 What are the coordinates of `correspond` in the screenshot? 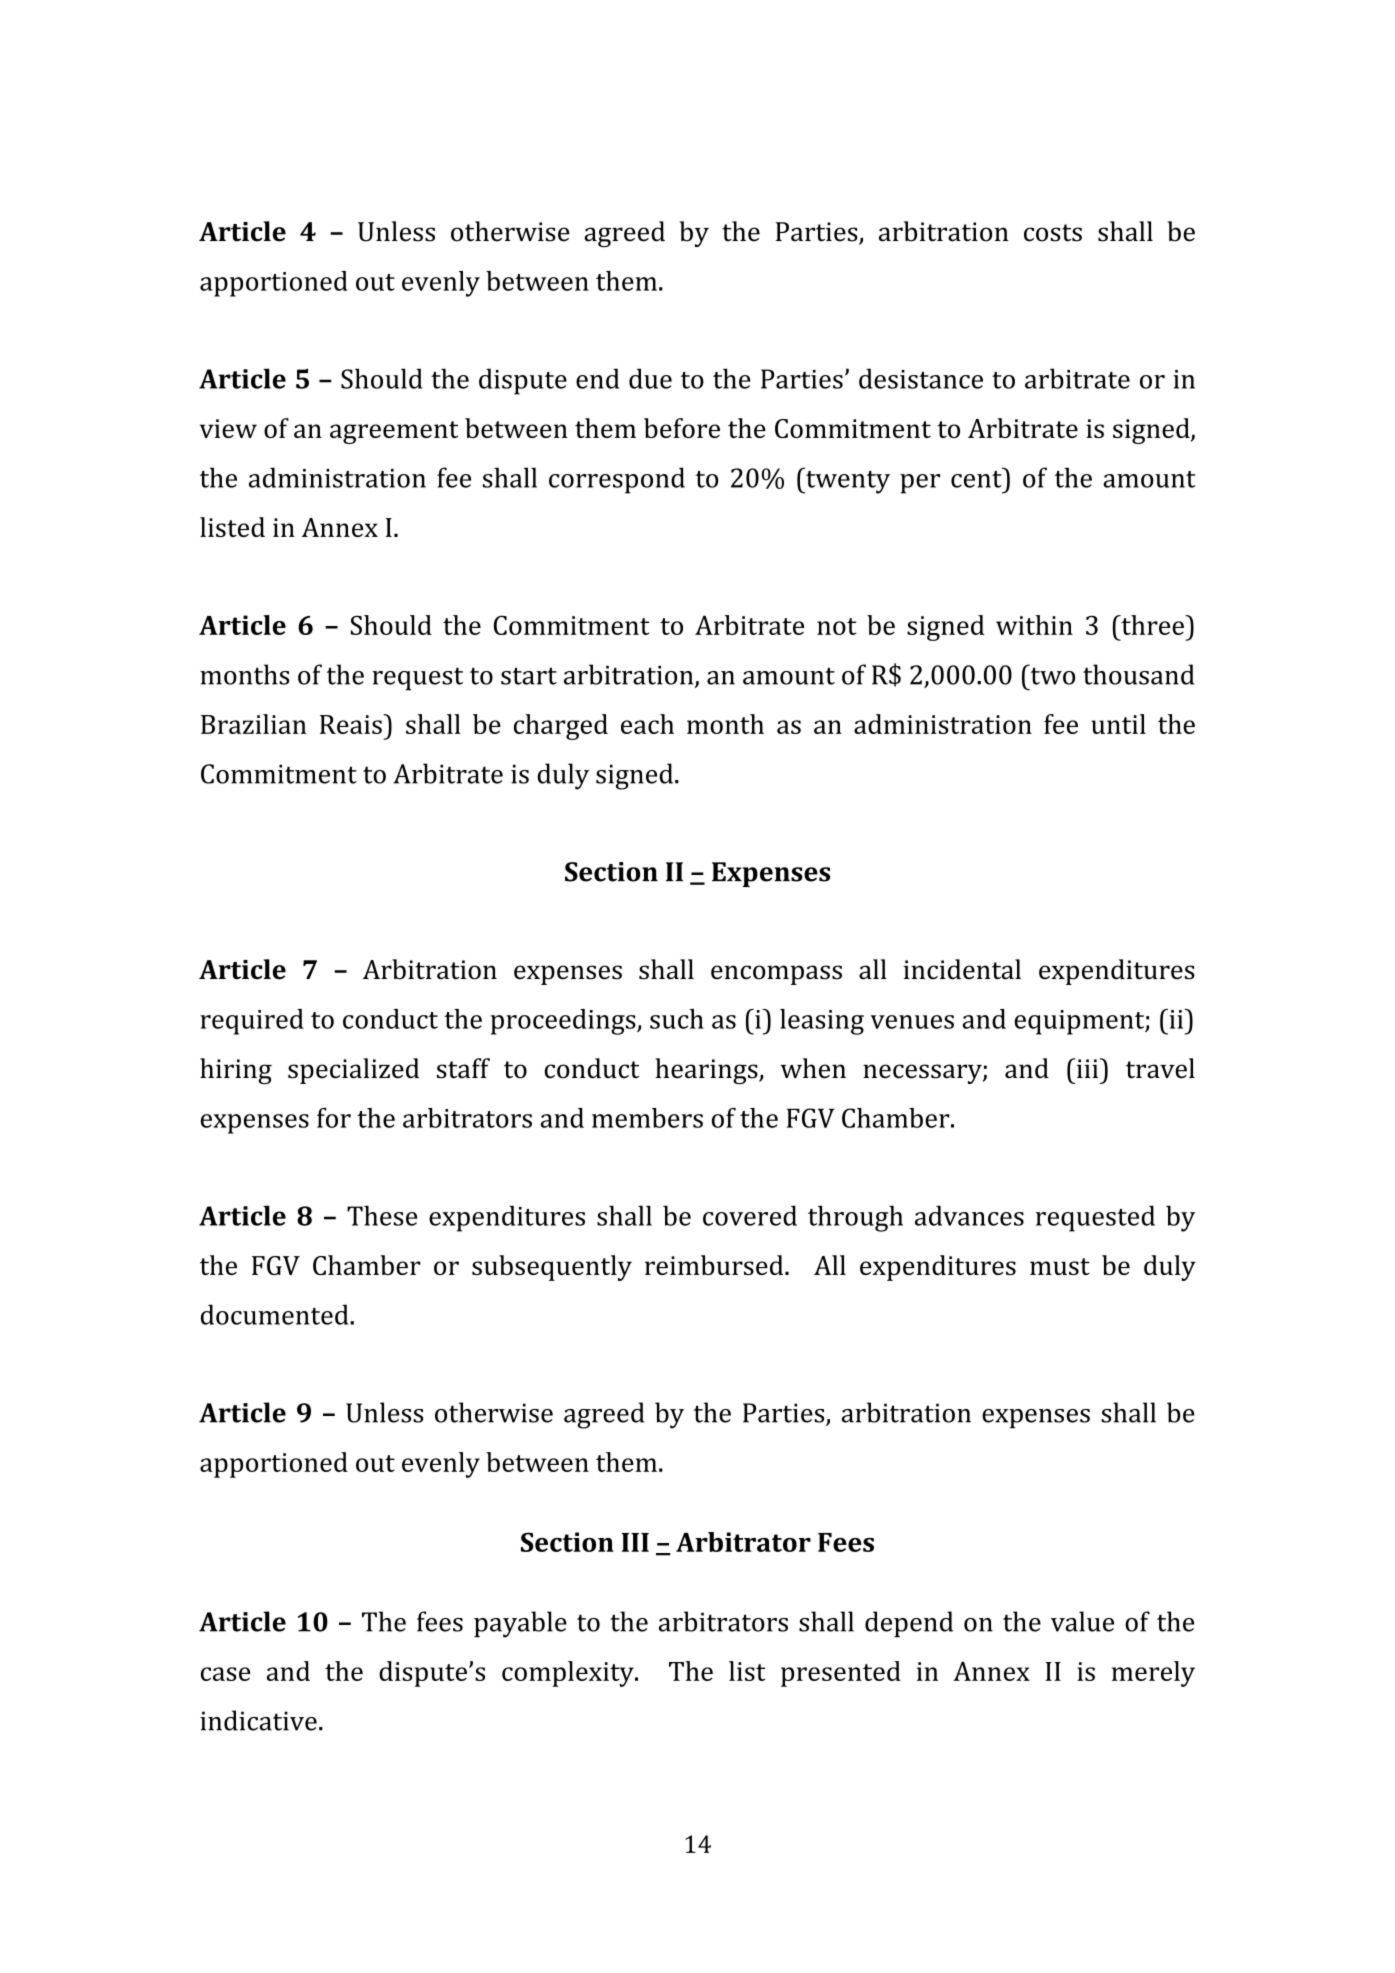 It's located at (617, 480).
